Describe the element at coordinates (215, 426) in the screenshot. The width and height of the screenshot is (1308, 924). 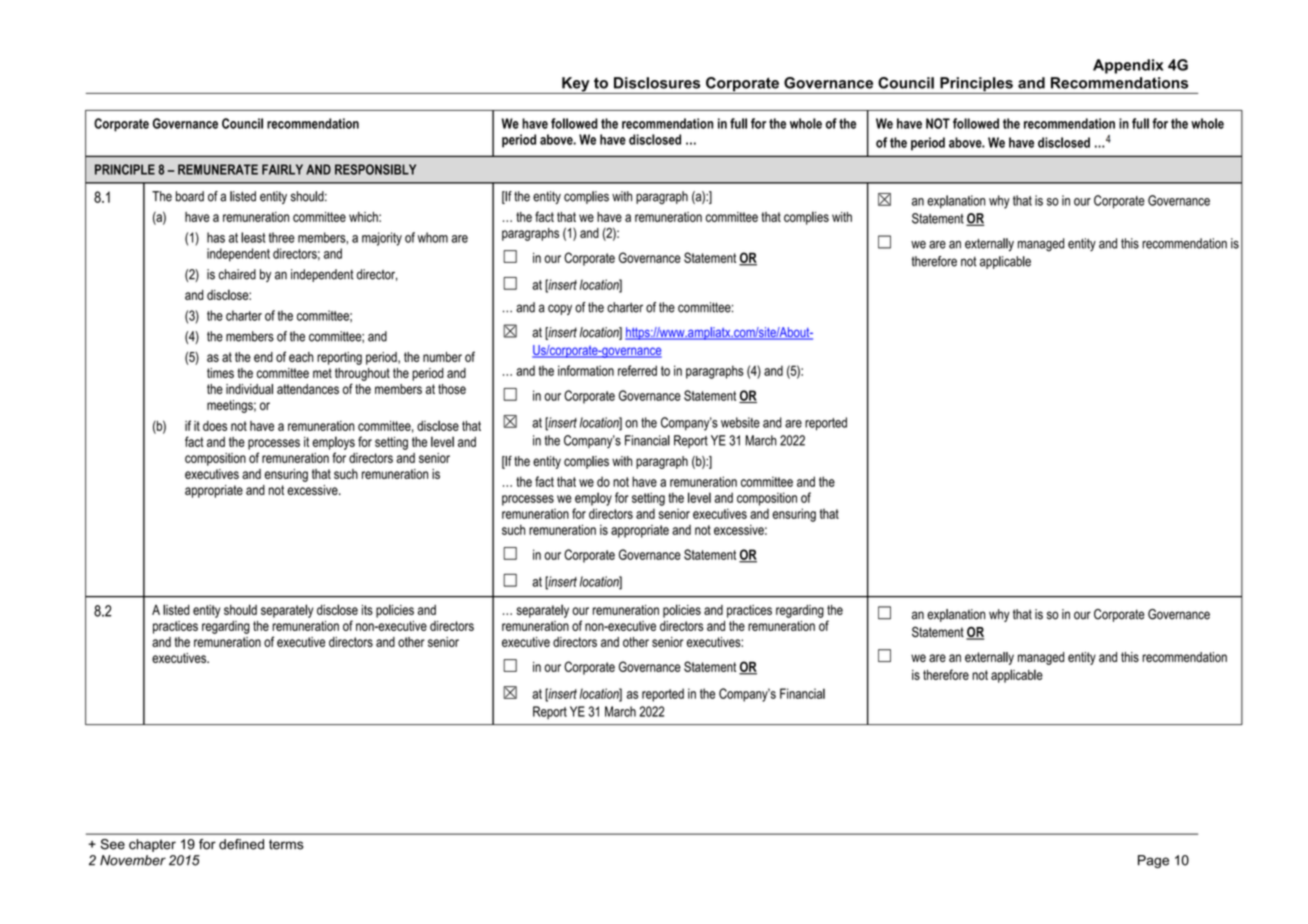
I see `does` at that location.
